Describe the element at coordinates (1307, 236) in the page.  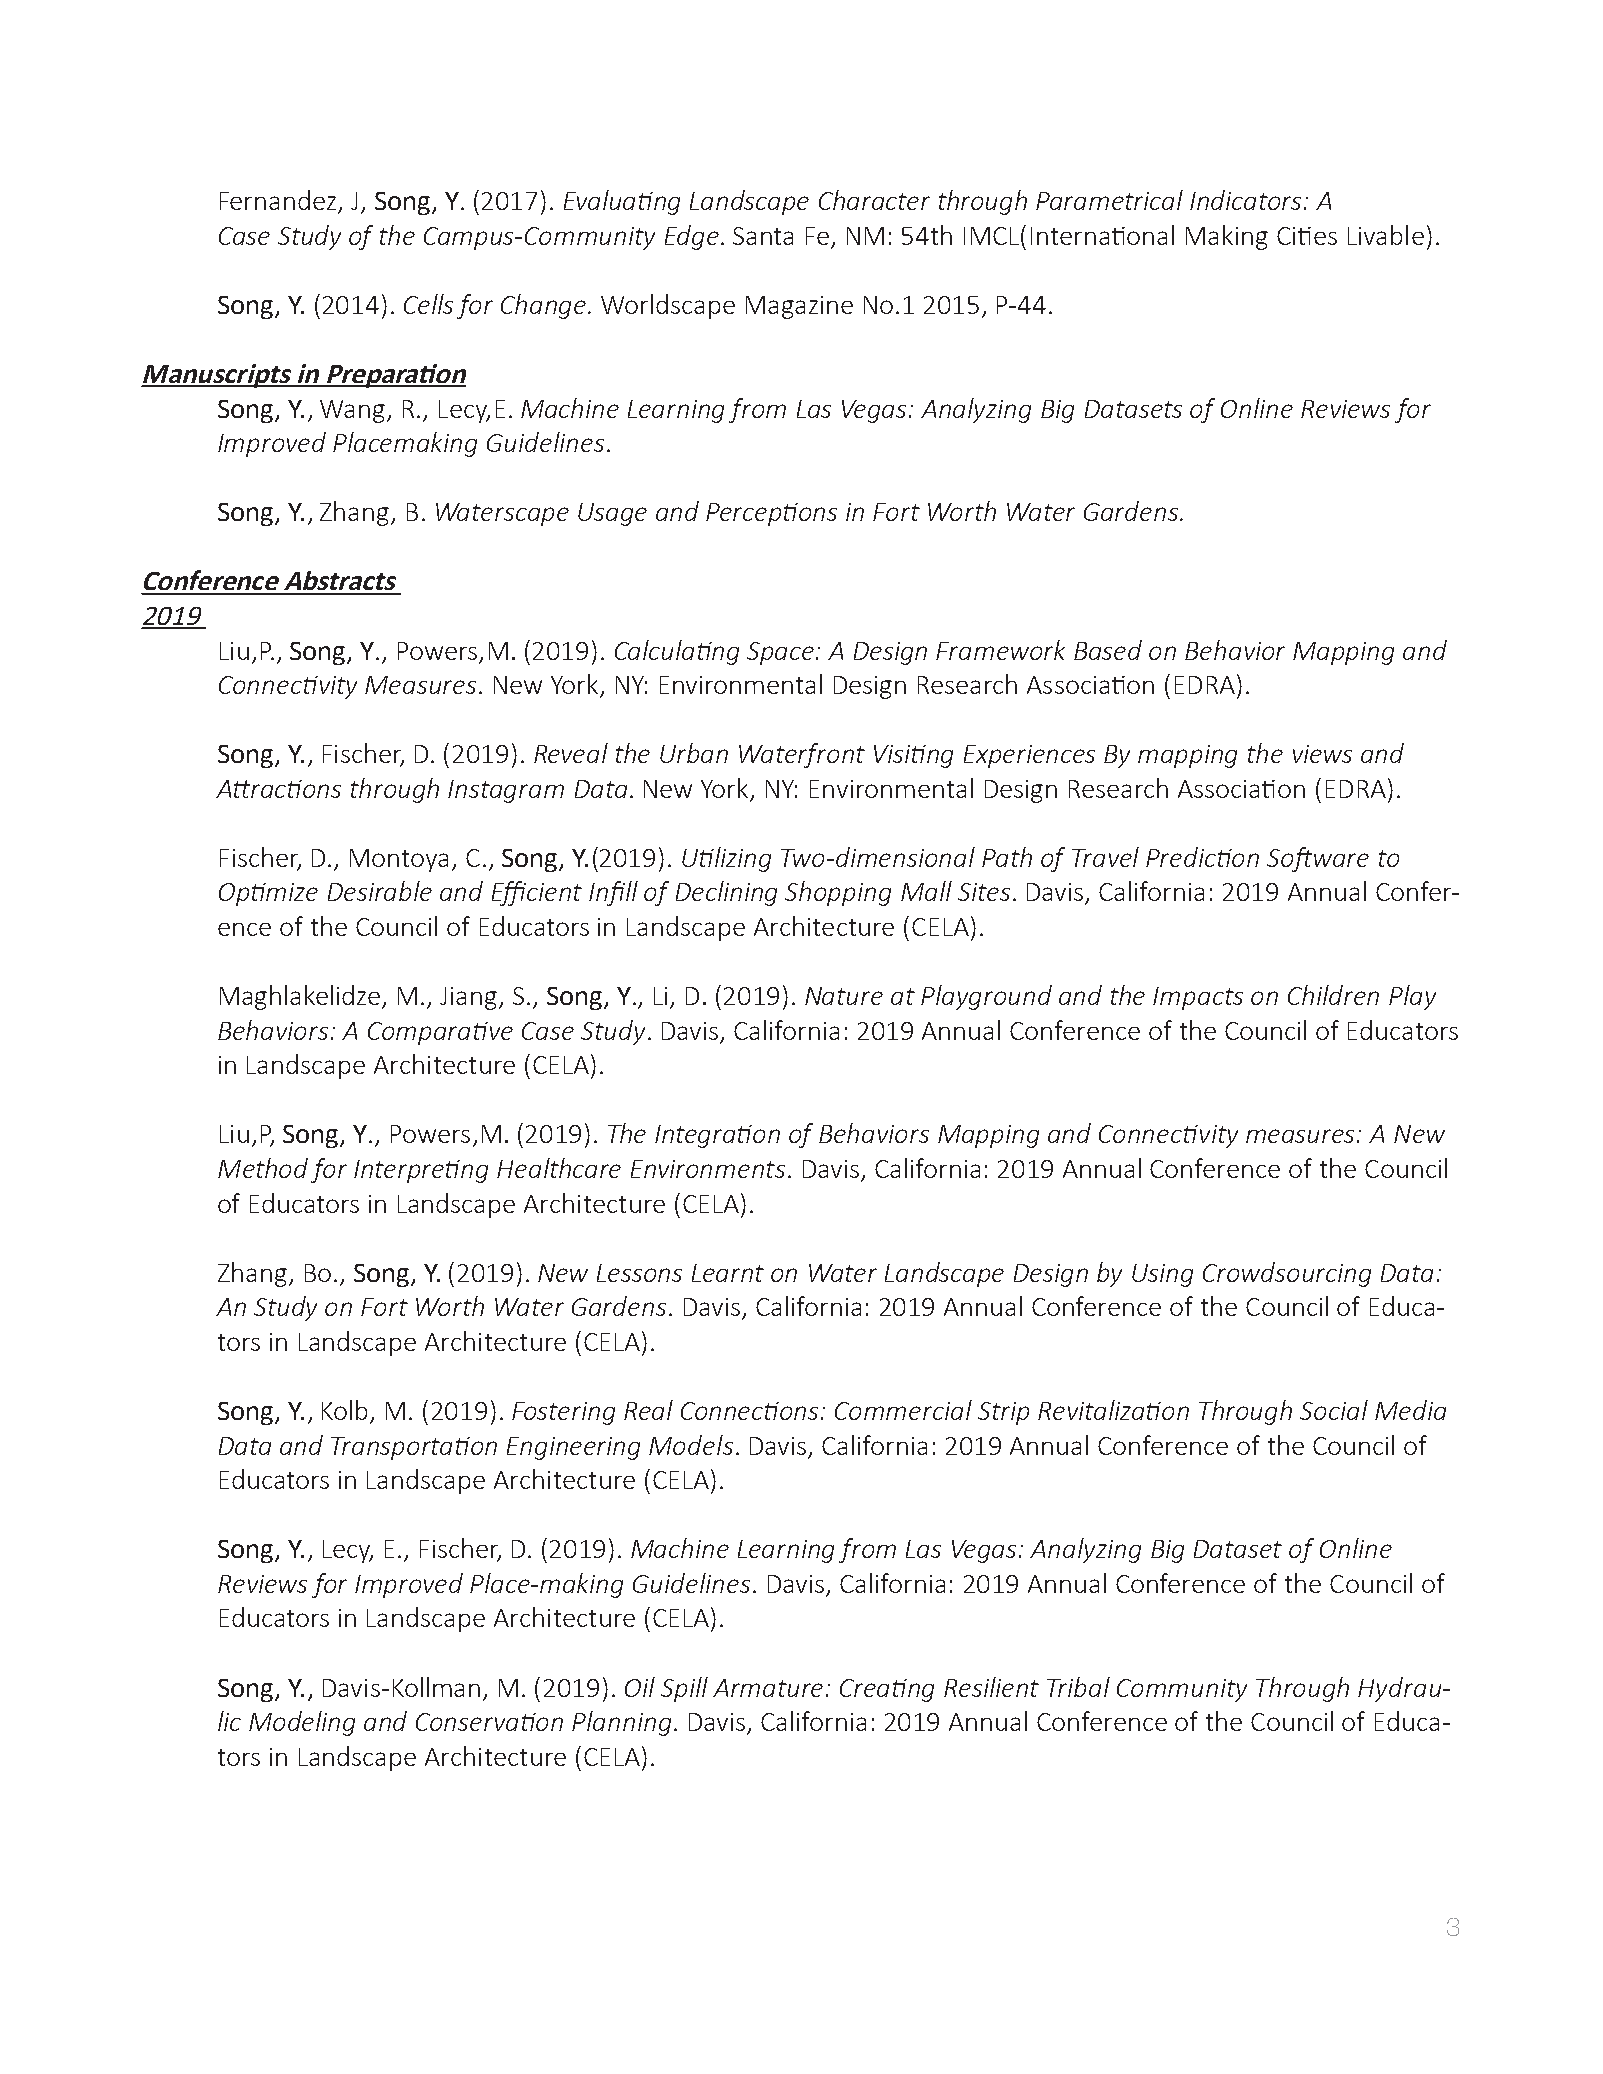
I see `Cities` at that location.
